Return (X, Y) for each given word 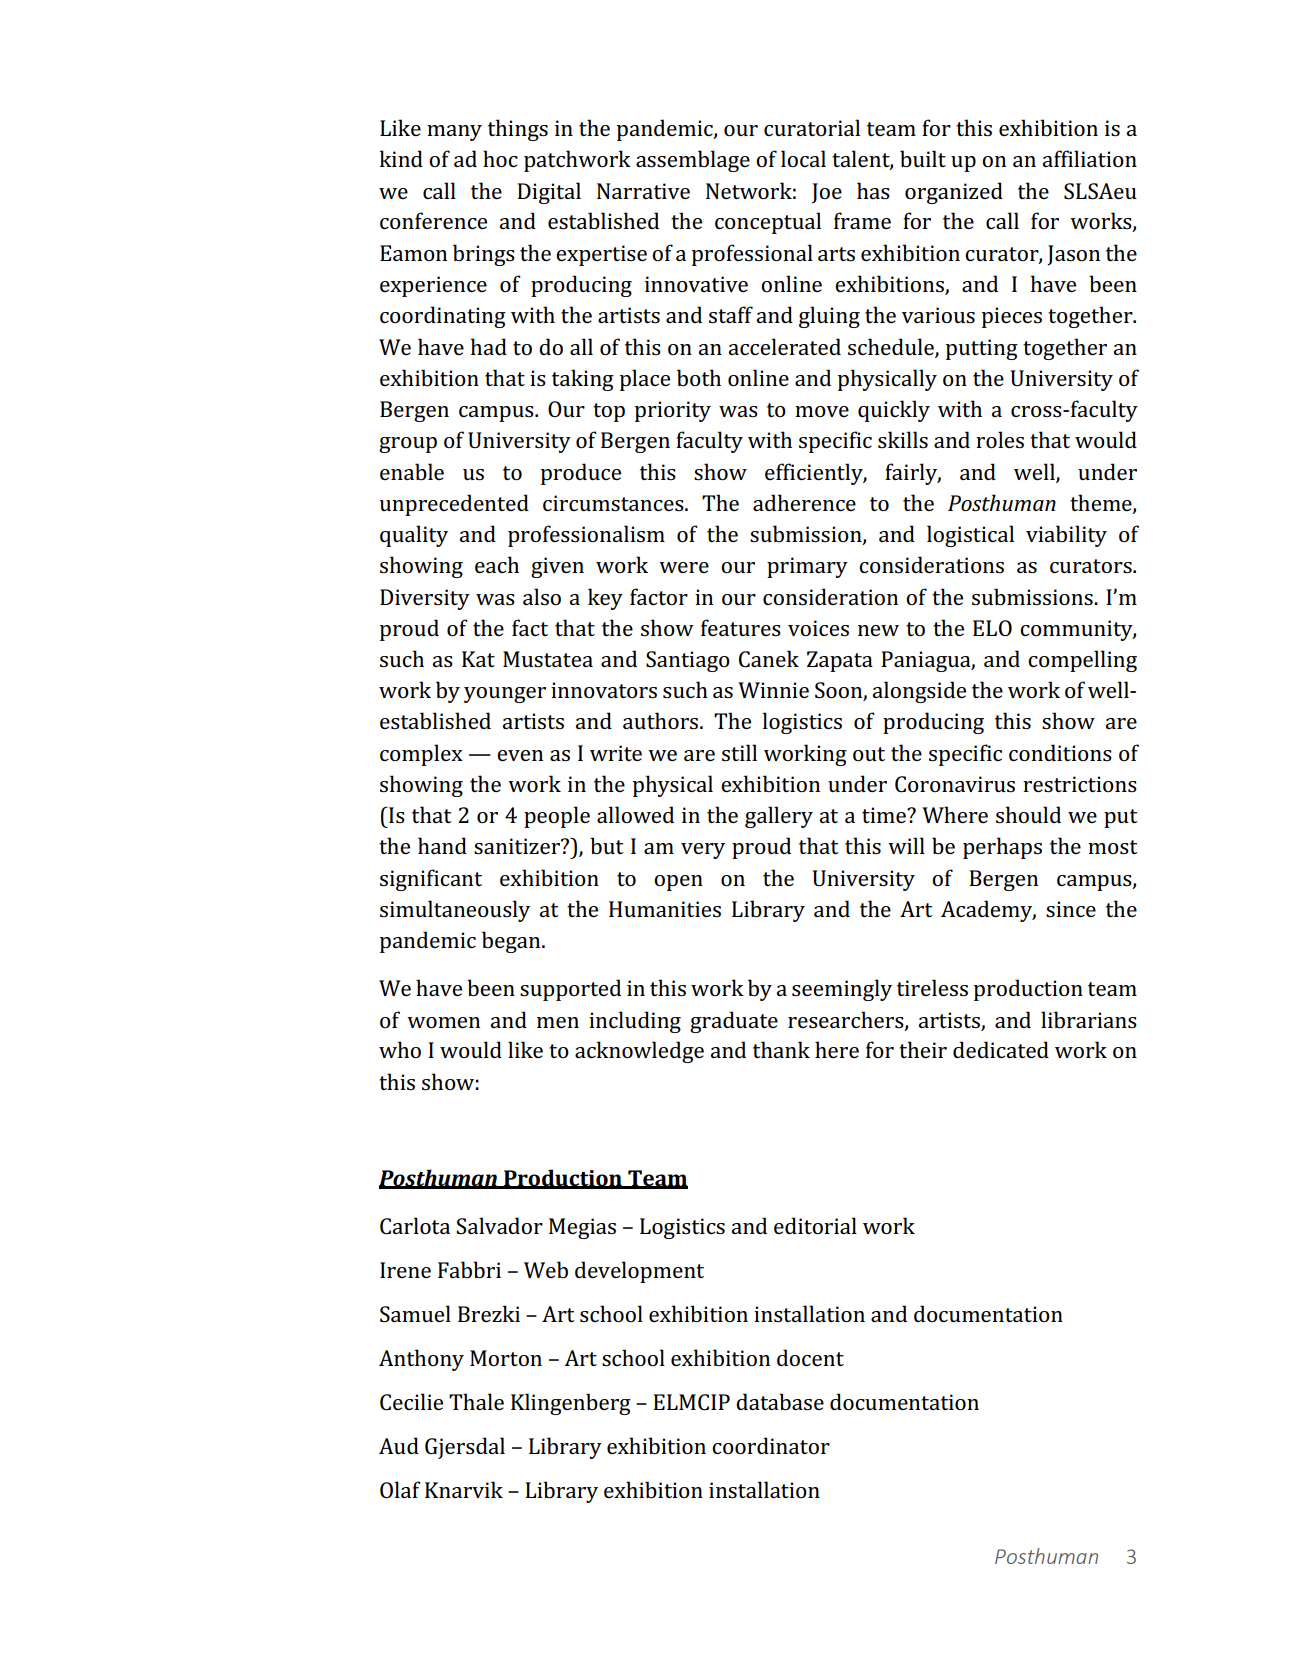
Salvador (500, 1226)
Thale (476, 1401)
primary (807, 567)
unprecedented (454, 505)
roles (1000, 440)
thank (781, 1049)
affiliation (1089, 158)
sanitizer (518, 846)
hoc (500, 159)
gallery (779, 817)
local (803, 158)
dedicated (1001, 1049)
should (1028, 815)
